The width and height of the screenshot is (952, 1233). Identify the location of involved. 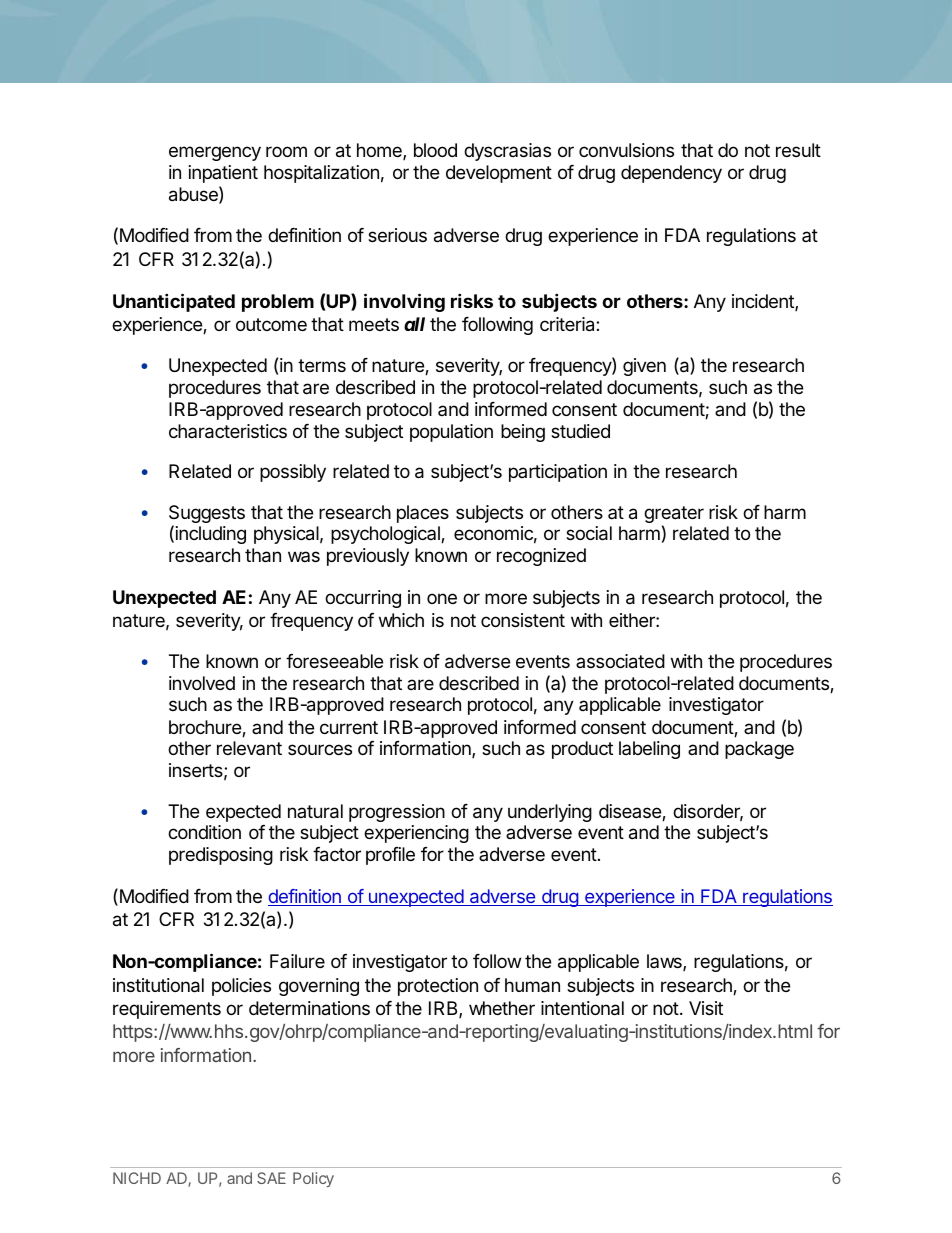
(202, 683).
